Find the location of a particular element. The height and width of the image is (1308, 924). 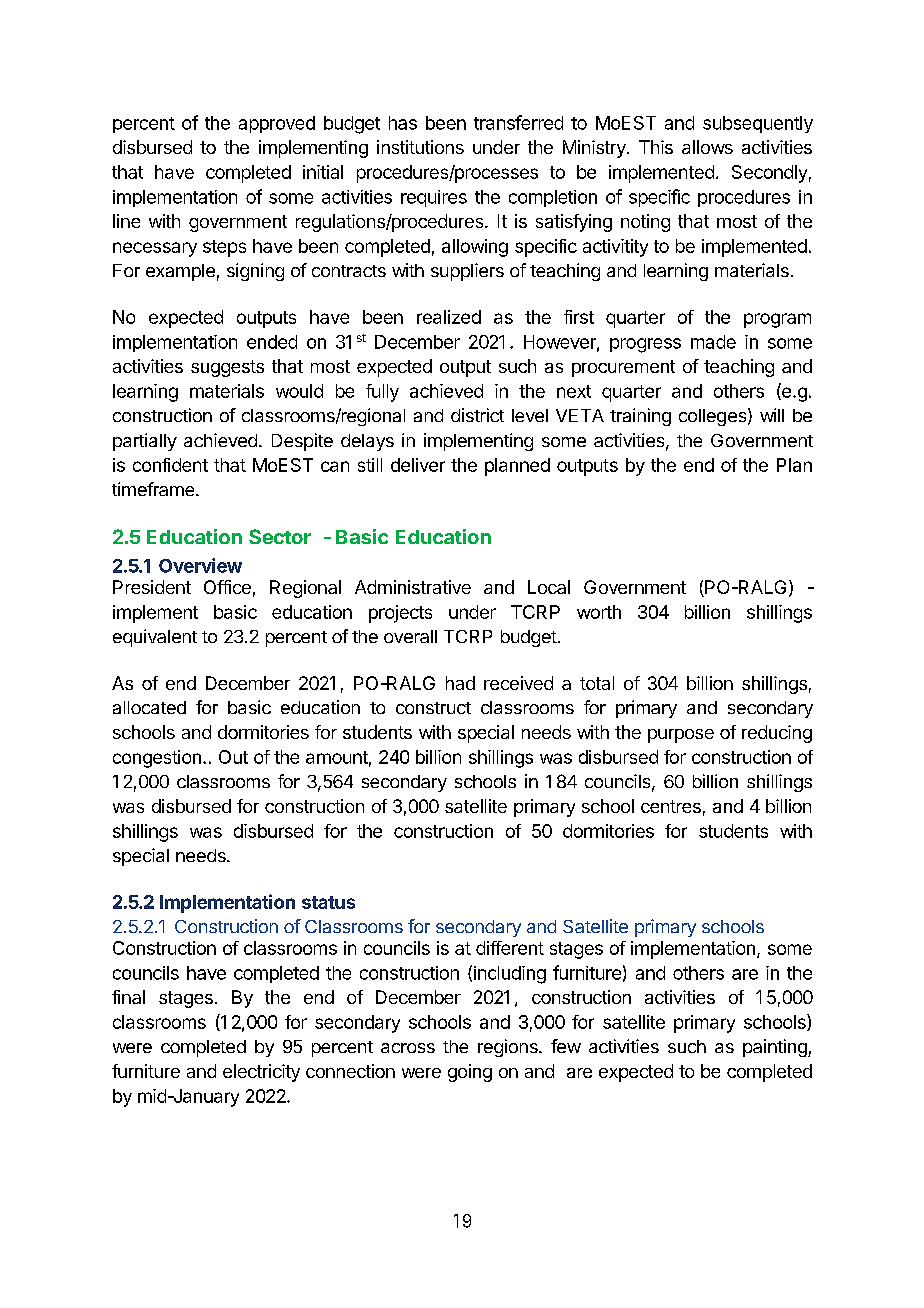

centres is located at coordinates (671, 806).
